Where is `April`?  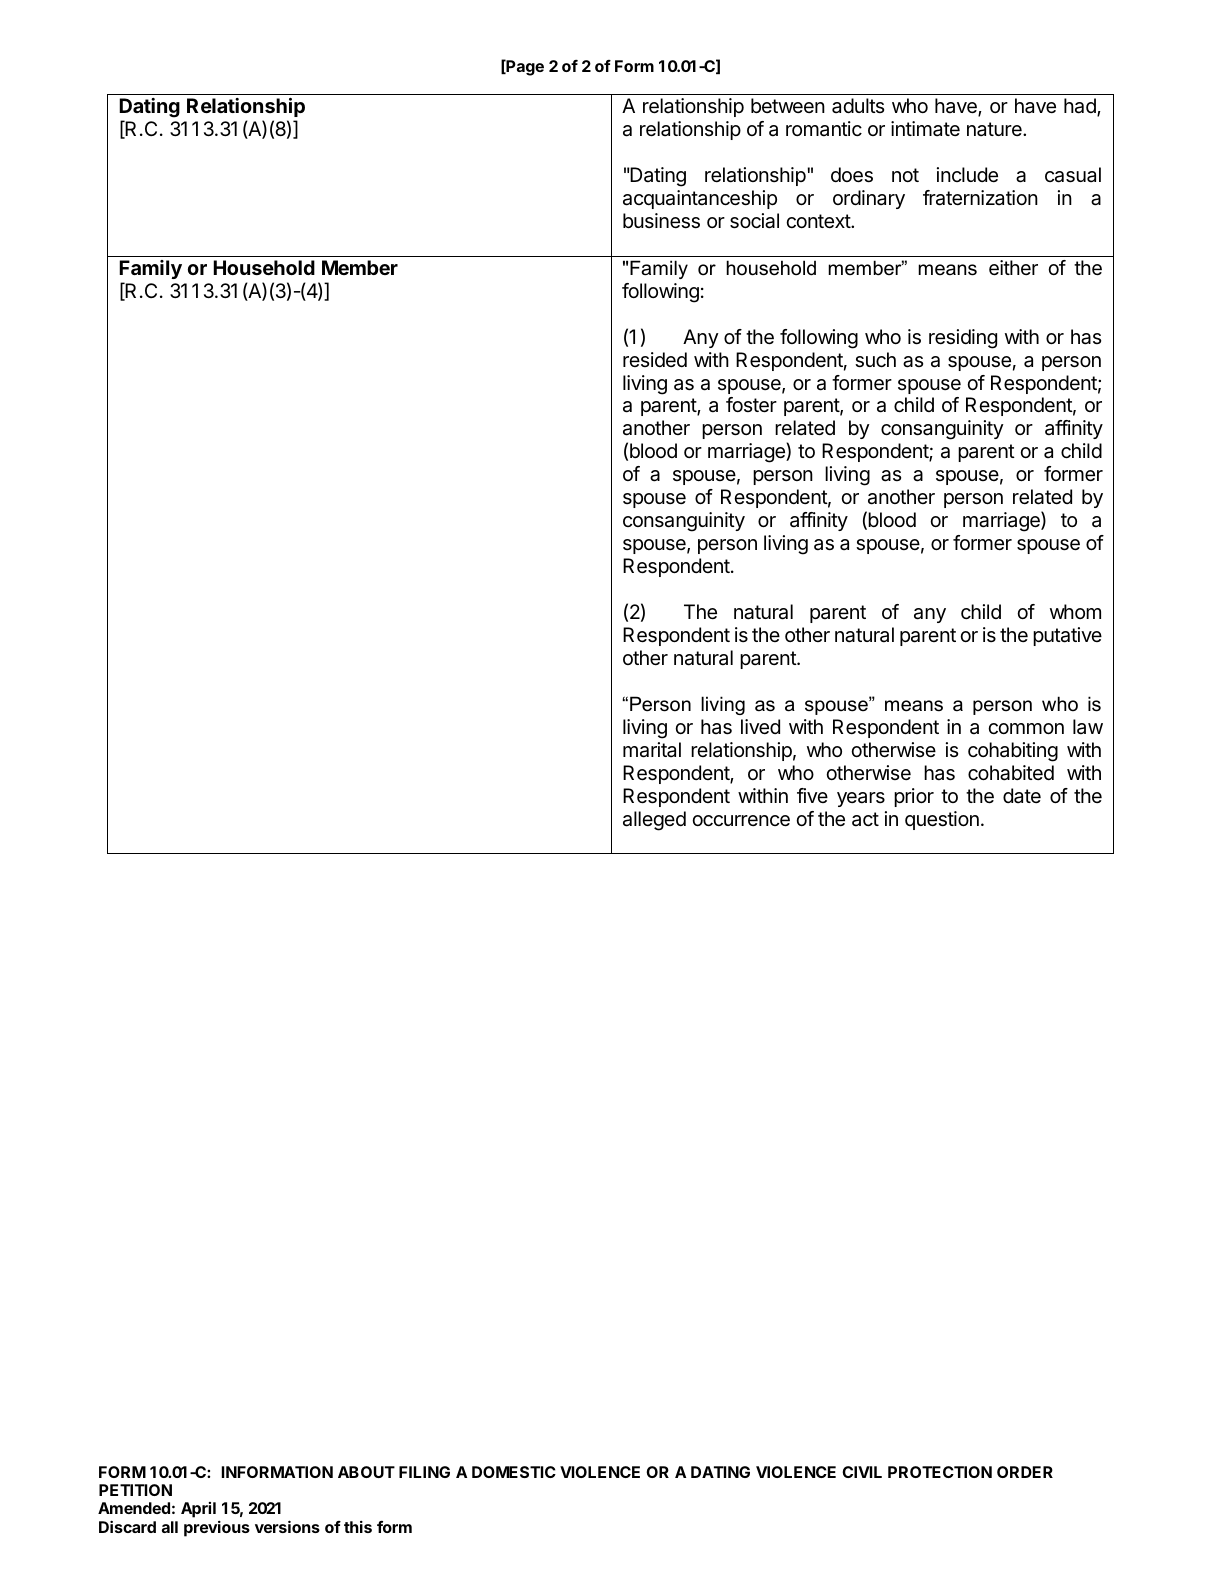 April is located at coordinates (198, 1510).
